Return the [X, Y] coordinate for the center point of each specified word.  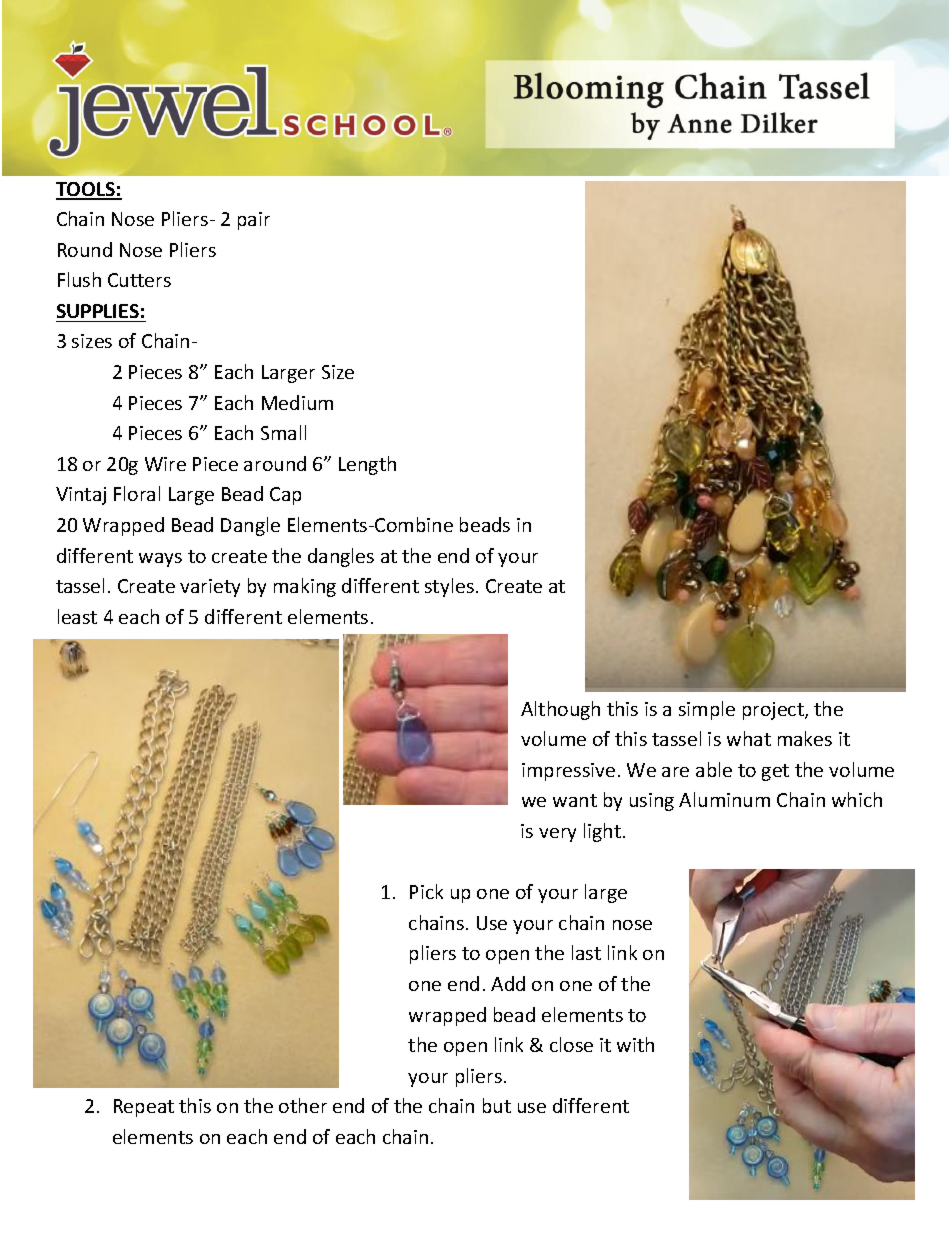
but [497, 1105]
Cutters [139, 280]
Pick [426, 891]
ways [160, 560]
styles [449, 587]
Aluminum [724, 799]
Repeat [144, 1108]
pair [254, 221]
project [774, 711]
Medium [297, 402]
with [635, 1044]
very [557, 835]
